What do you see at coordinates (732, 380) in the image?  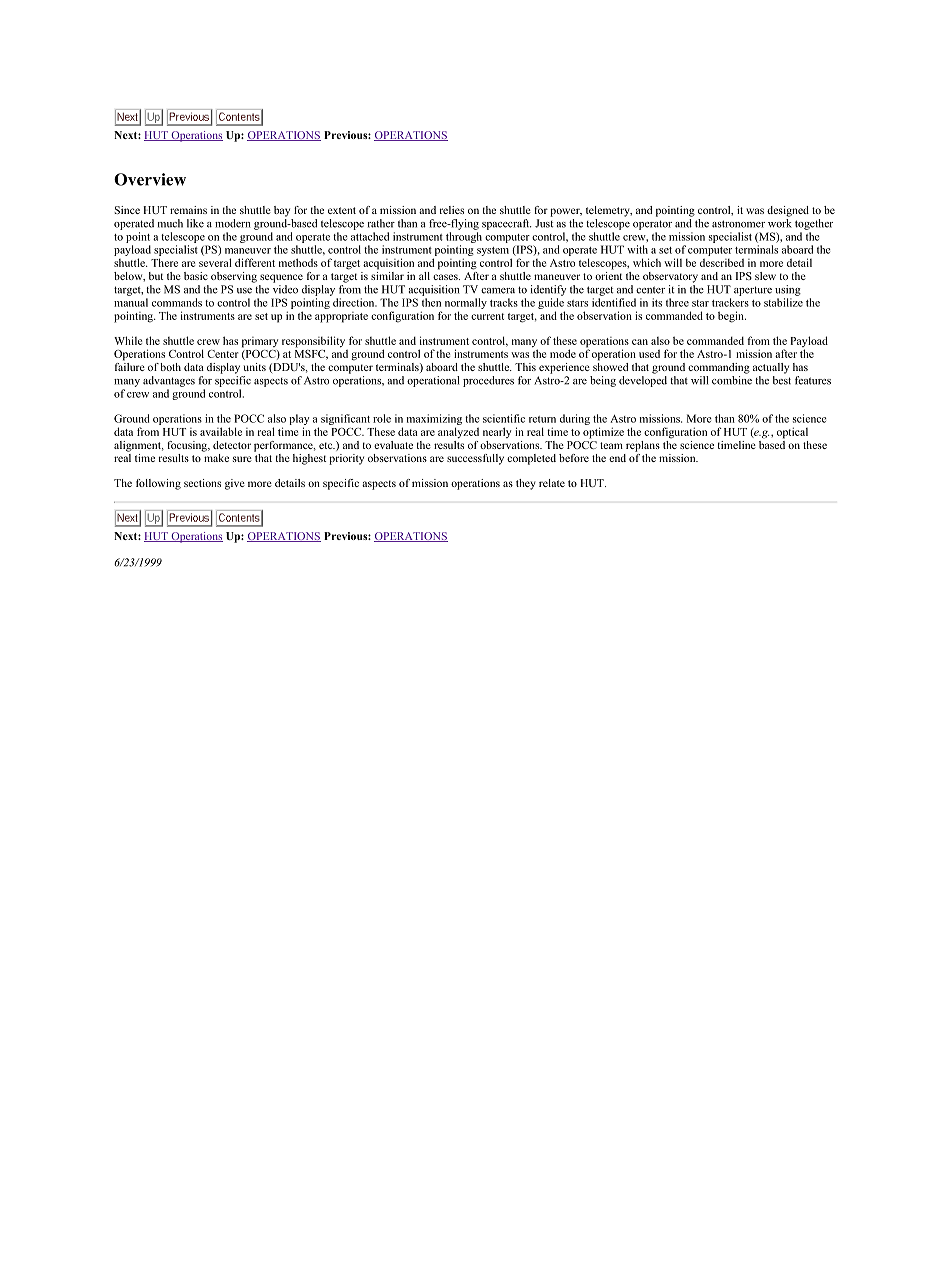 I see `combine` at bounding box center [732, 380].
